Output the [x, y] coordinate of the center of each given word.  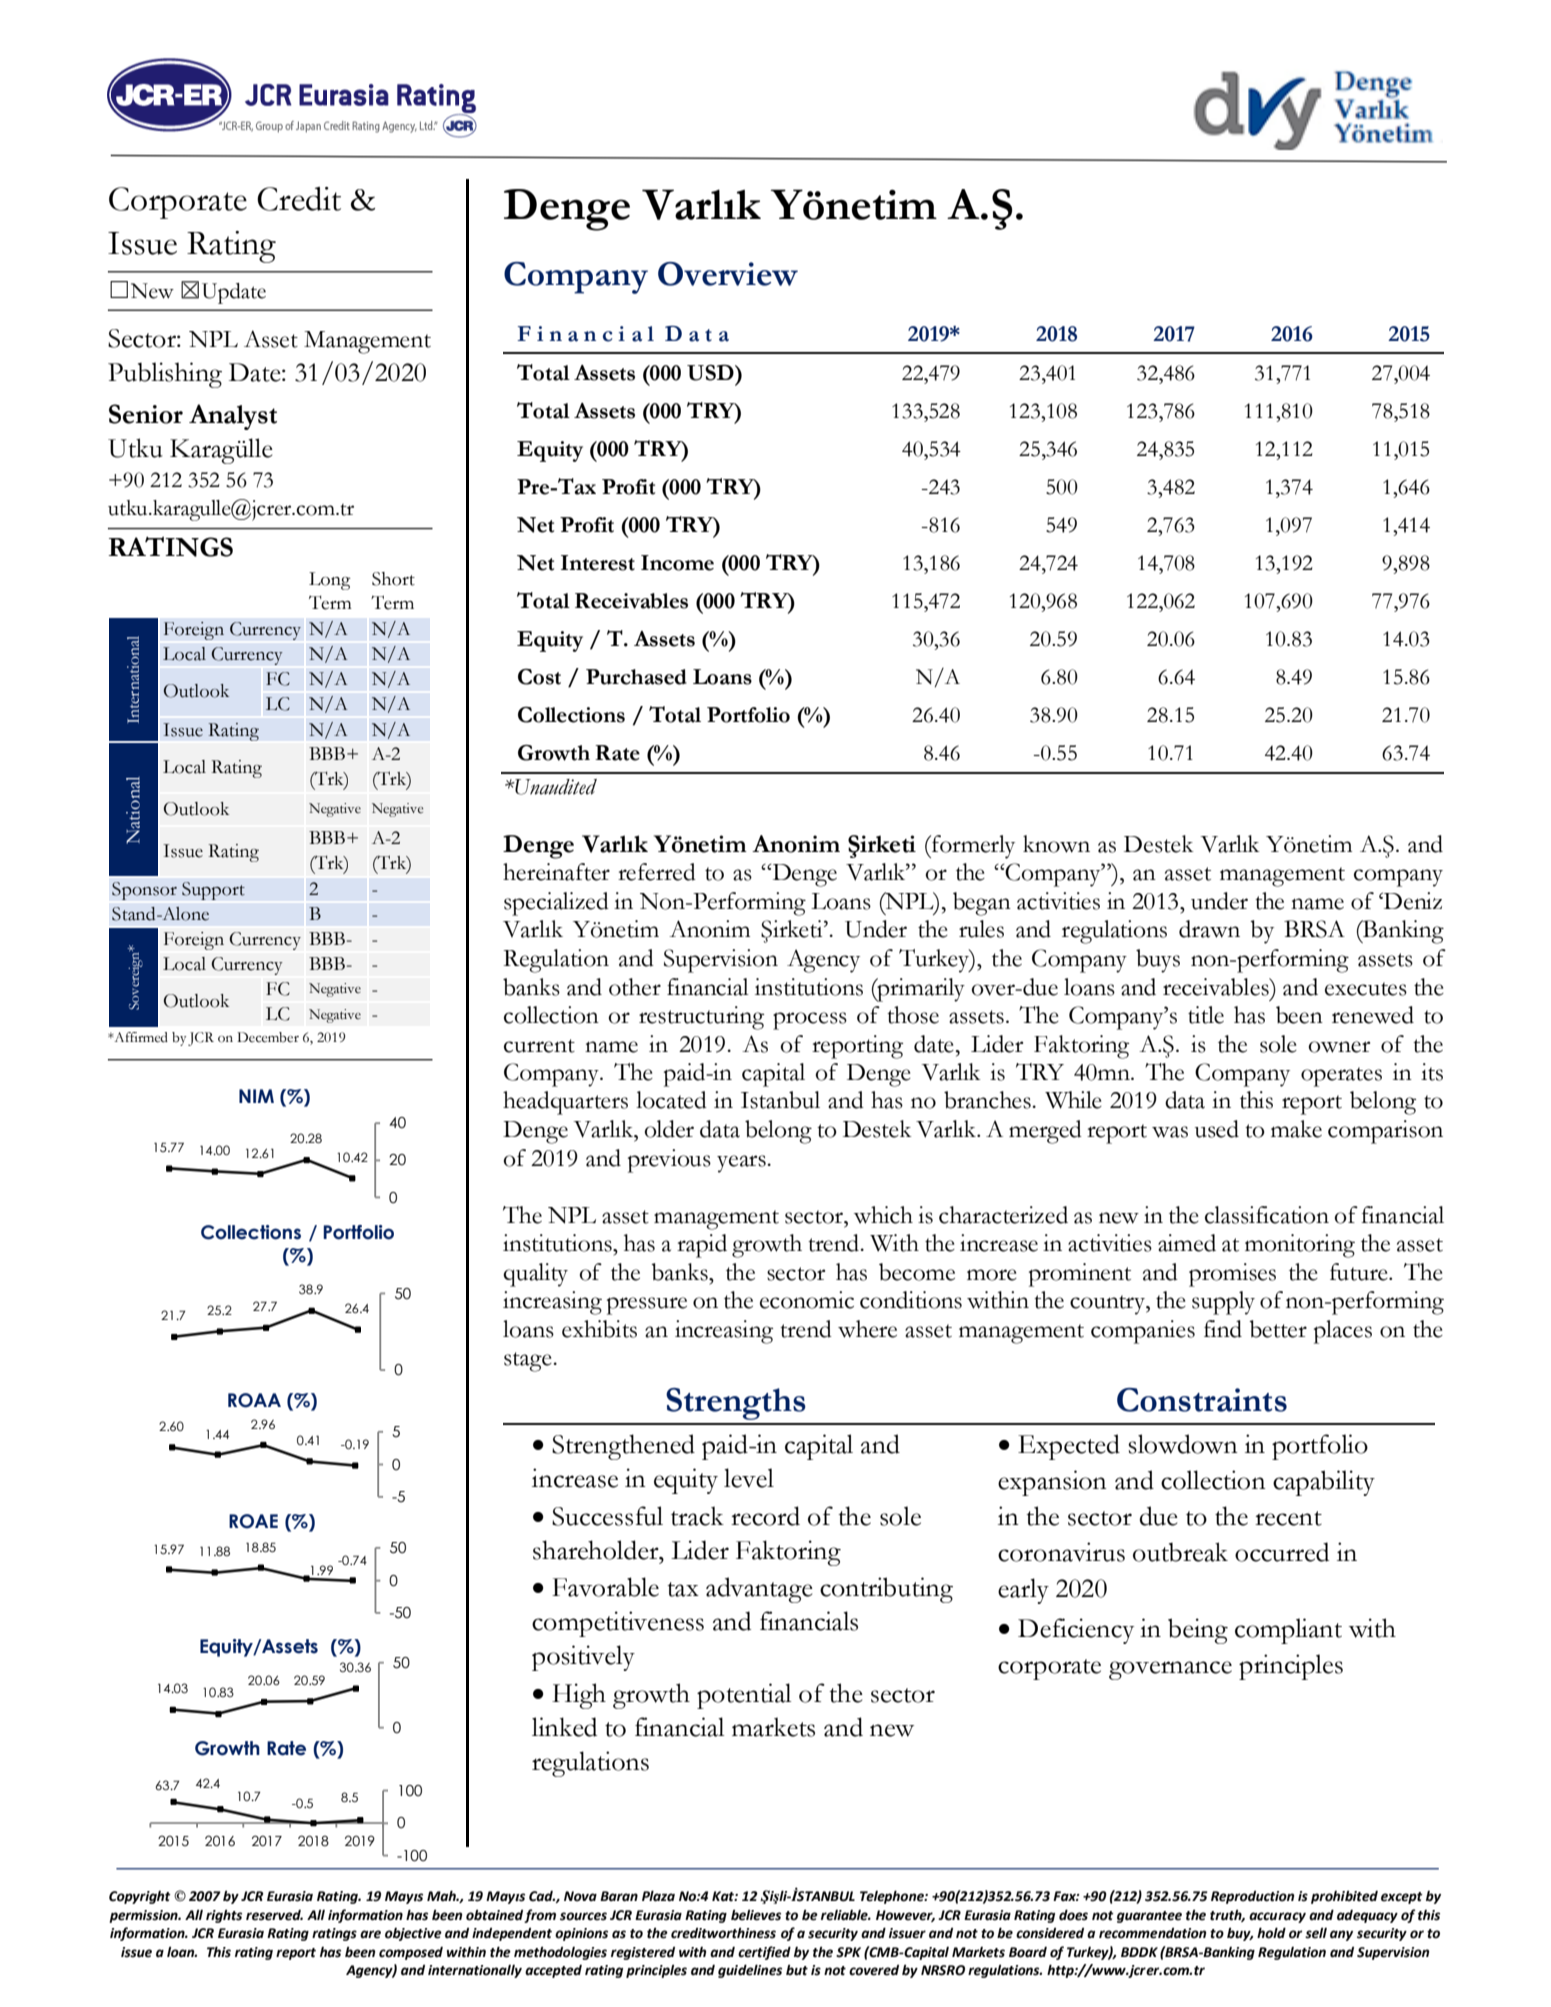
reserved [274, 1915]
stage [529, 1362]
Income [677, 563]
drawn [1209, 929]
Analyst [233, 417]
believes [756, 1915]
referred [657, 872]
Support [213, 891]
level [749, 1478]
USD [711, 373]
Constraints [1202, 1400]
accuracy [1277, 1917]
